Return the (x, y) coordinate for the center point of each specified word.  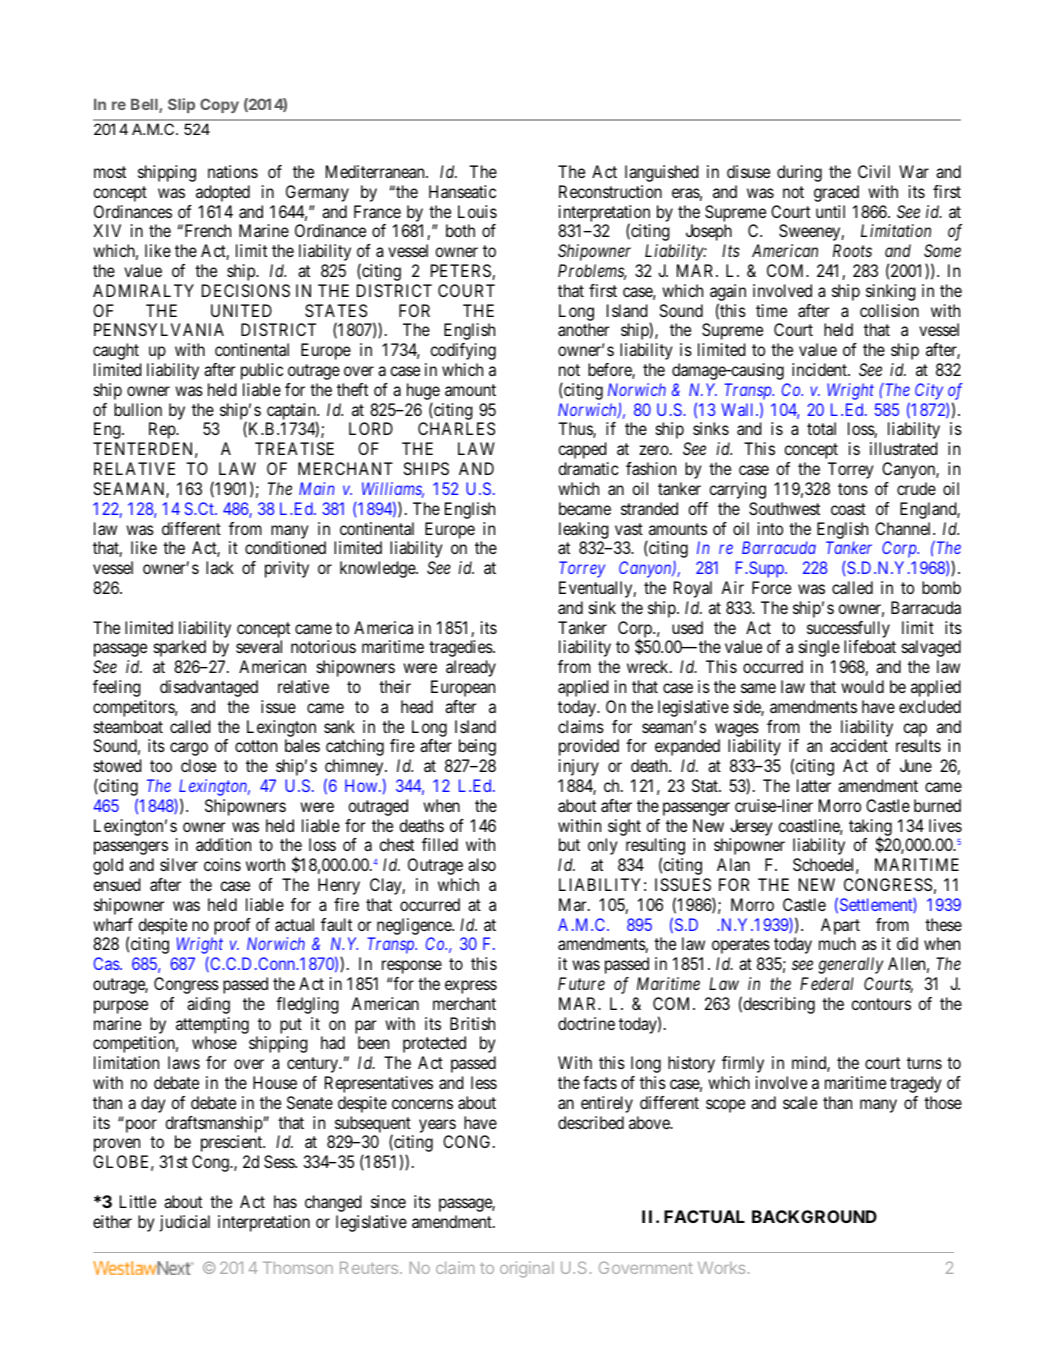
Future (581, 983)
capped (583, 450)
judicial (185, 1223)
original (527, 1269)
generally (850, 965)
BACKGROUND (814, 1216)
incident (820, 369)
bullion (138, 409)
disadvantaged (209, 688)
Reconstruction (610, 191)
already (471, 668)
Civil (874, 171)
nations (233, 171)
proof (232, 926)
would (862, 686)
